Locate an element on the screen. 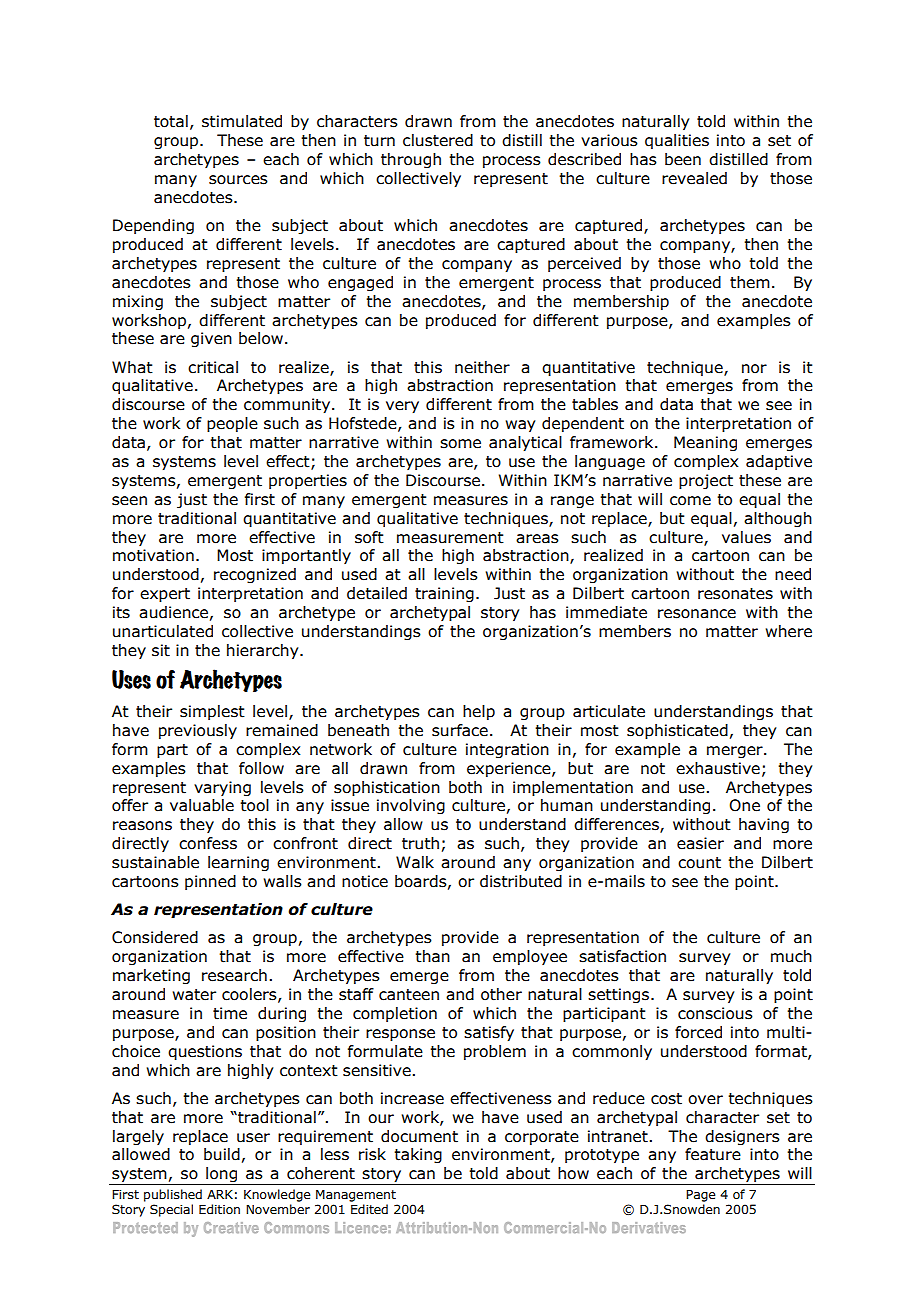 Image resolution: width=924 pixels, height=1308 pixels. been is located at coordinates (683, 159).
